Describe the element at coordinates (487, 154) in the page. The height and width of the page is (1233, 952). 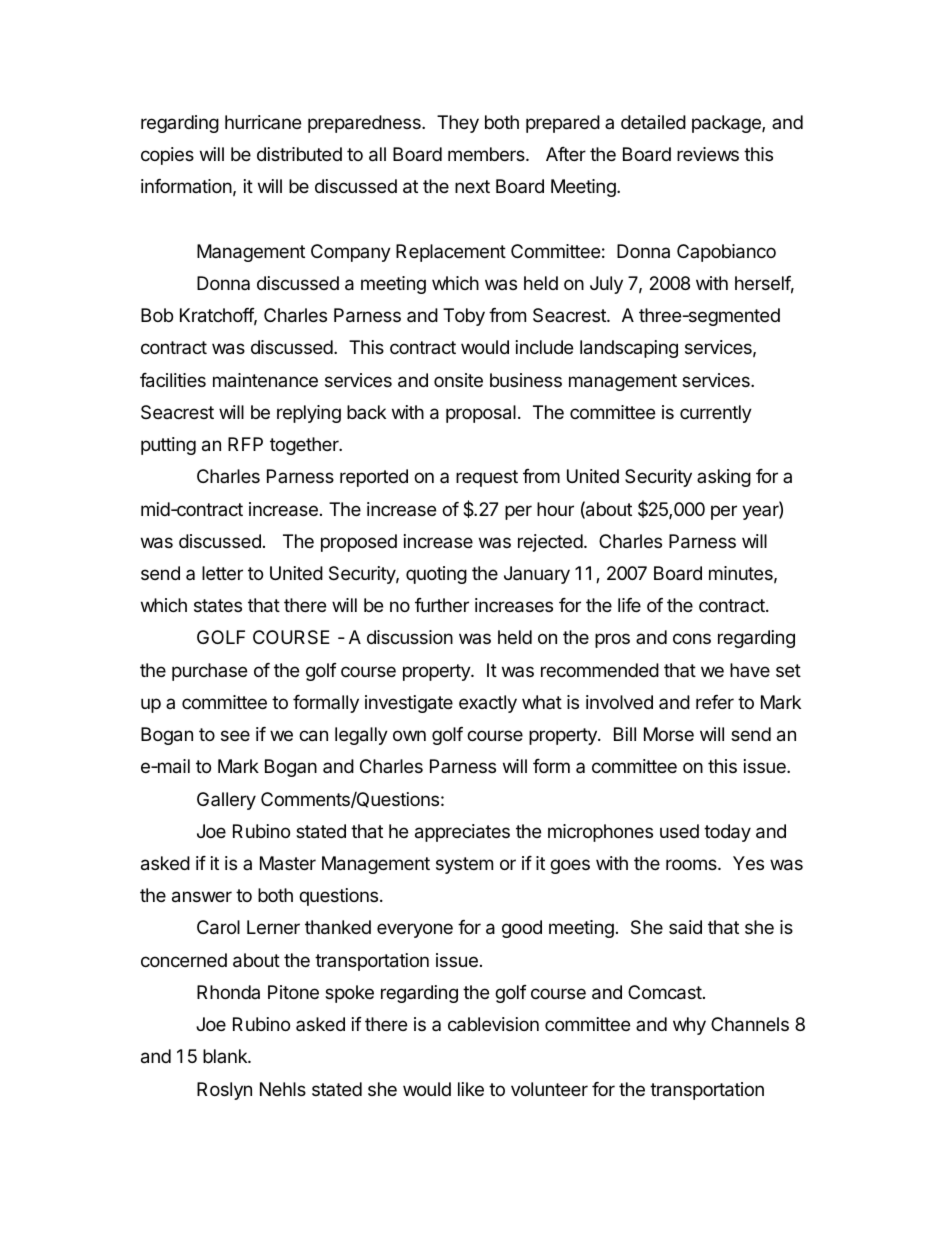
I see `members` at that location.
